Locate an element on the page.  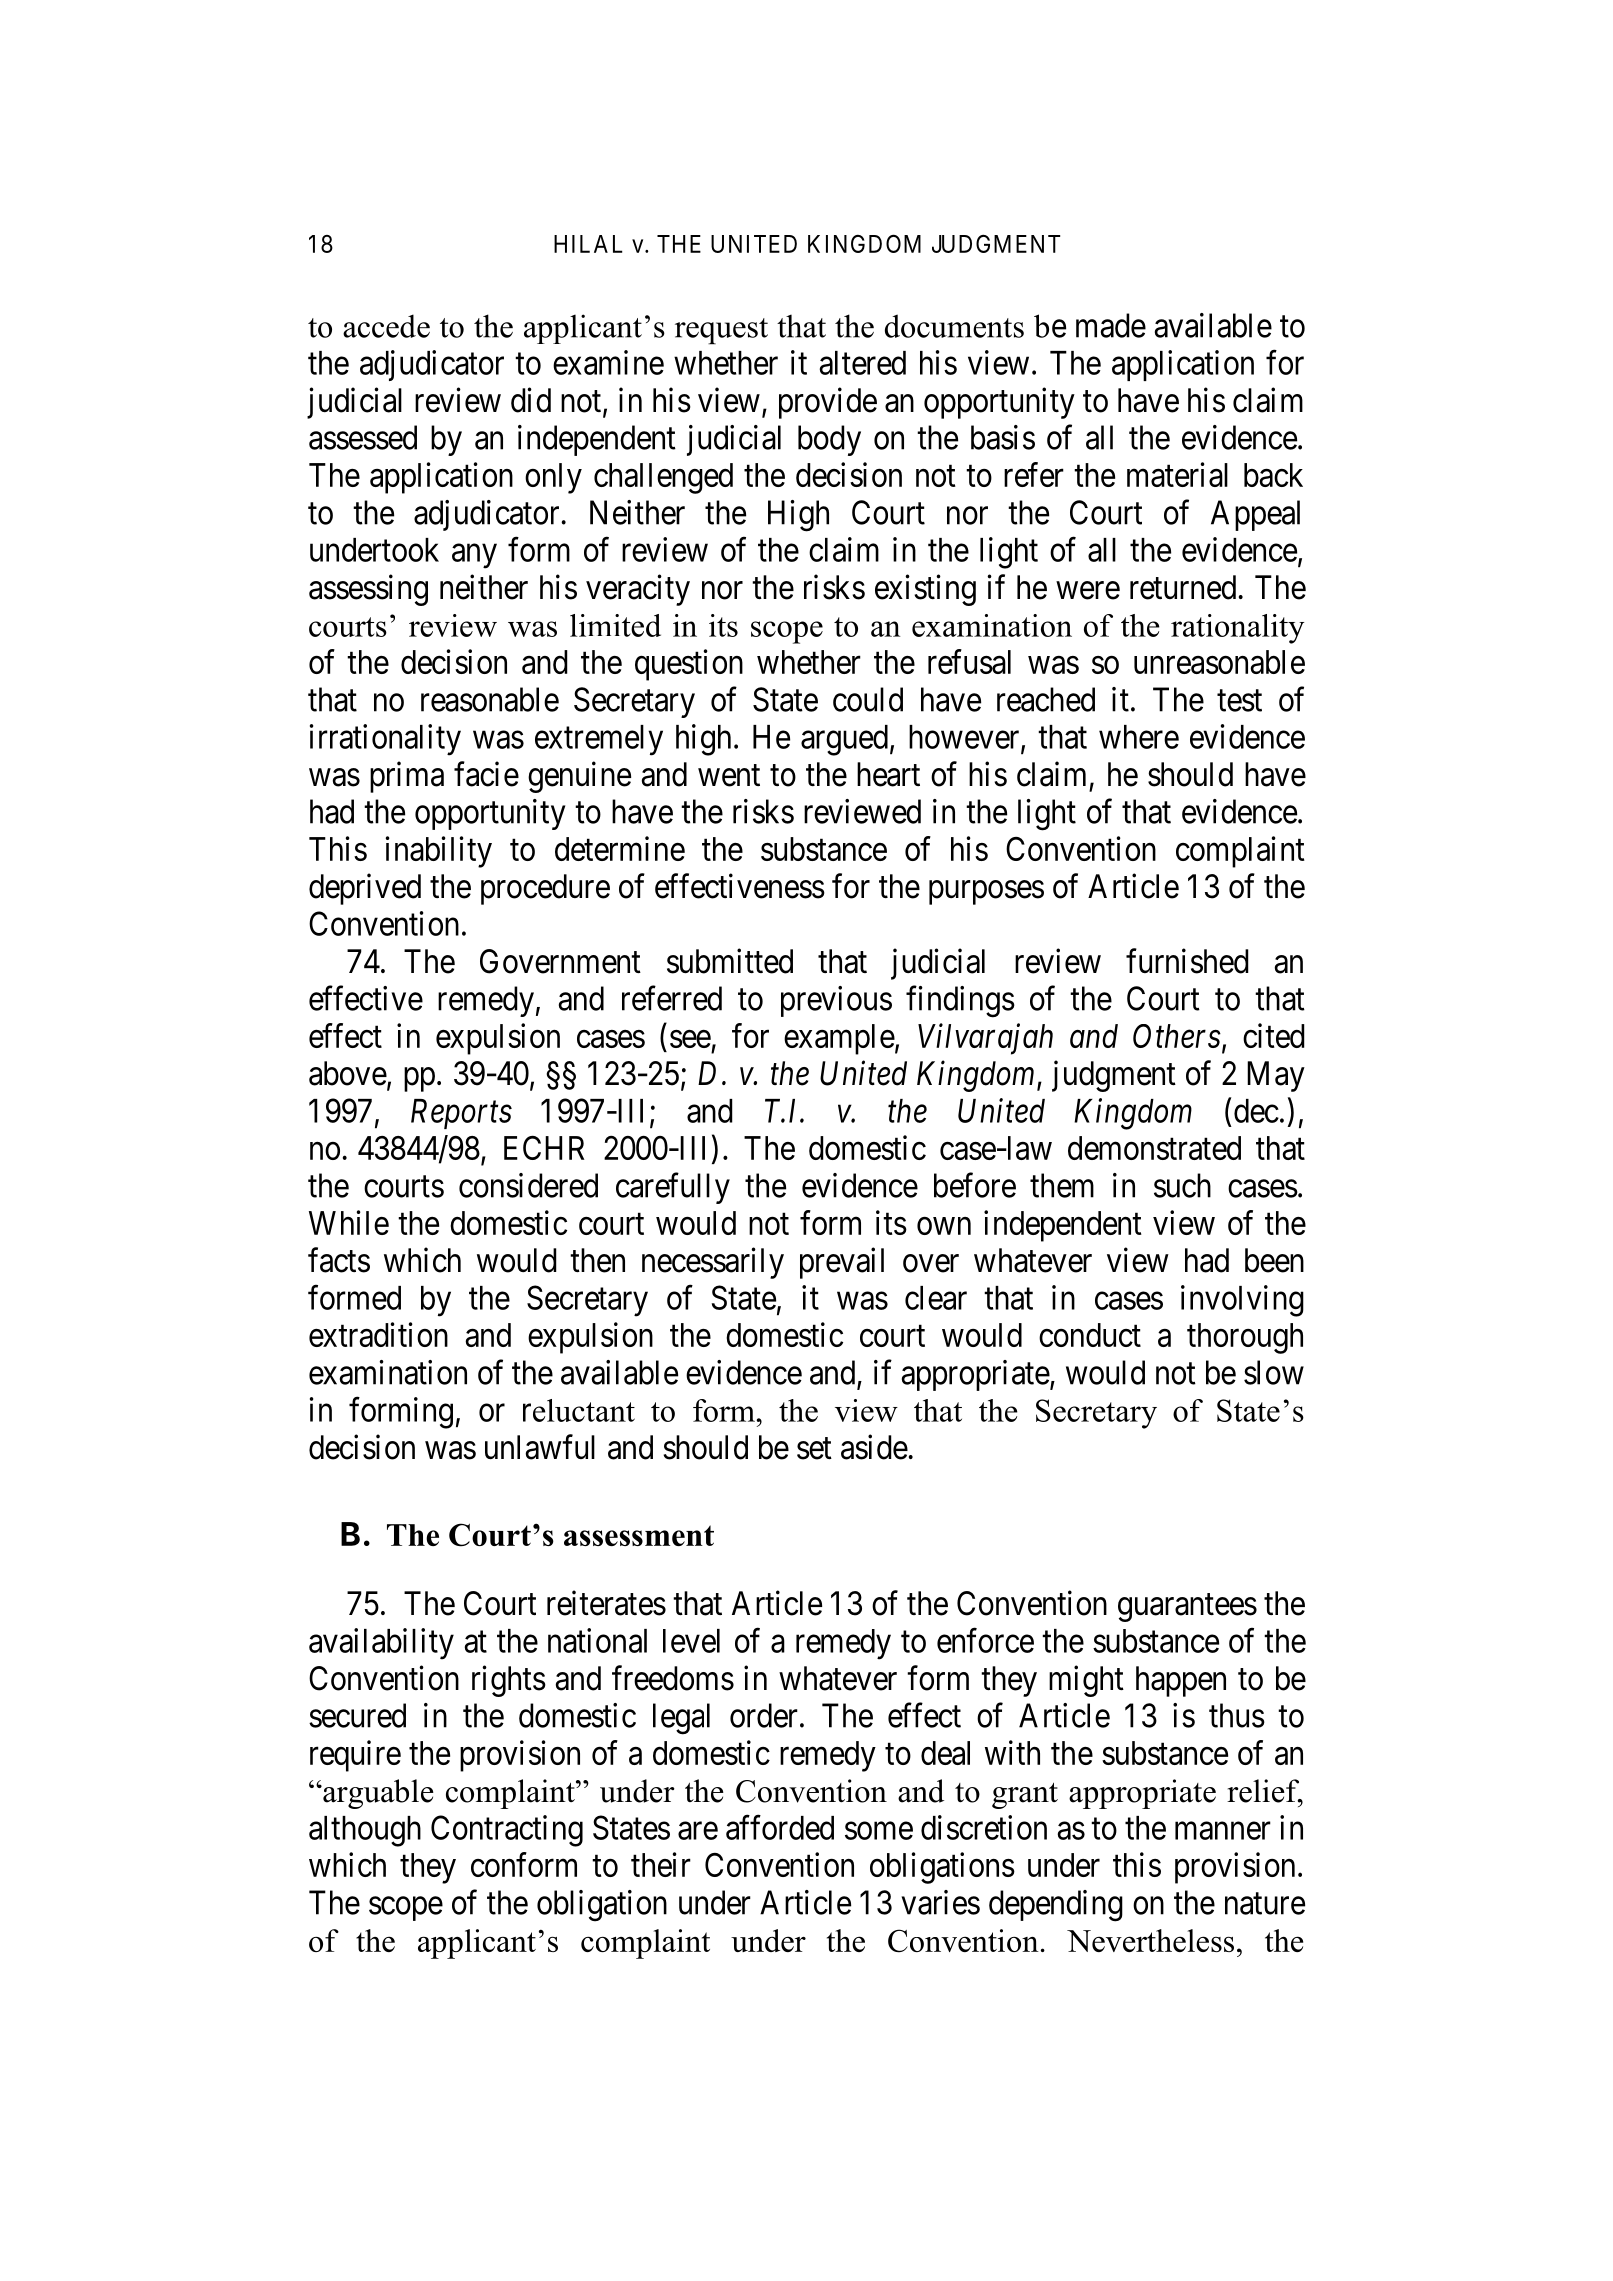
example is located at coordinates (839, 1039).
